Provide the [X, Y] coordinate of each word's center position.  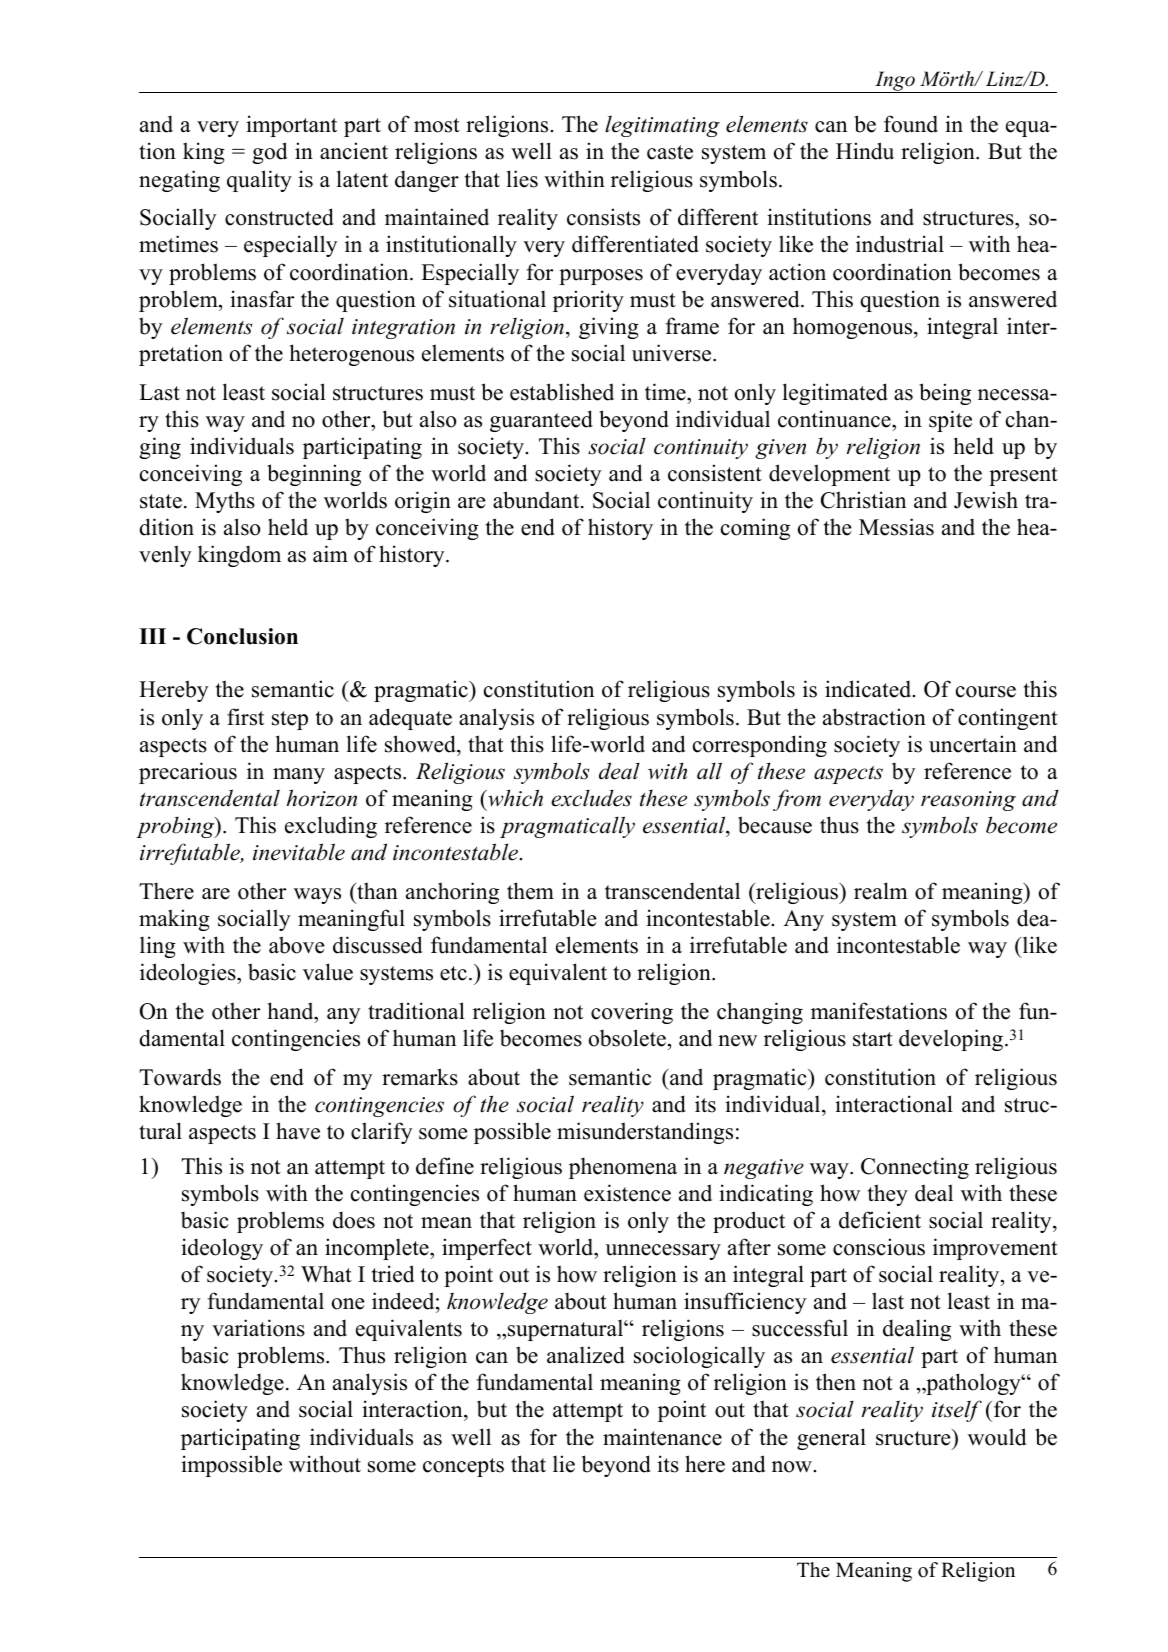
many [299, 776]
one [348, 1304]
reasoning [968, 801]
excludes [591, 798]
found [911, 124]
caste [670, 152]
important [291, 126]
